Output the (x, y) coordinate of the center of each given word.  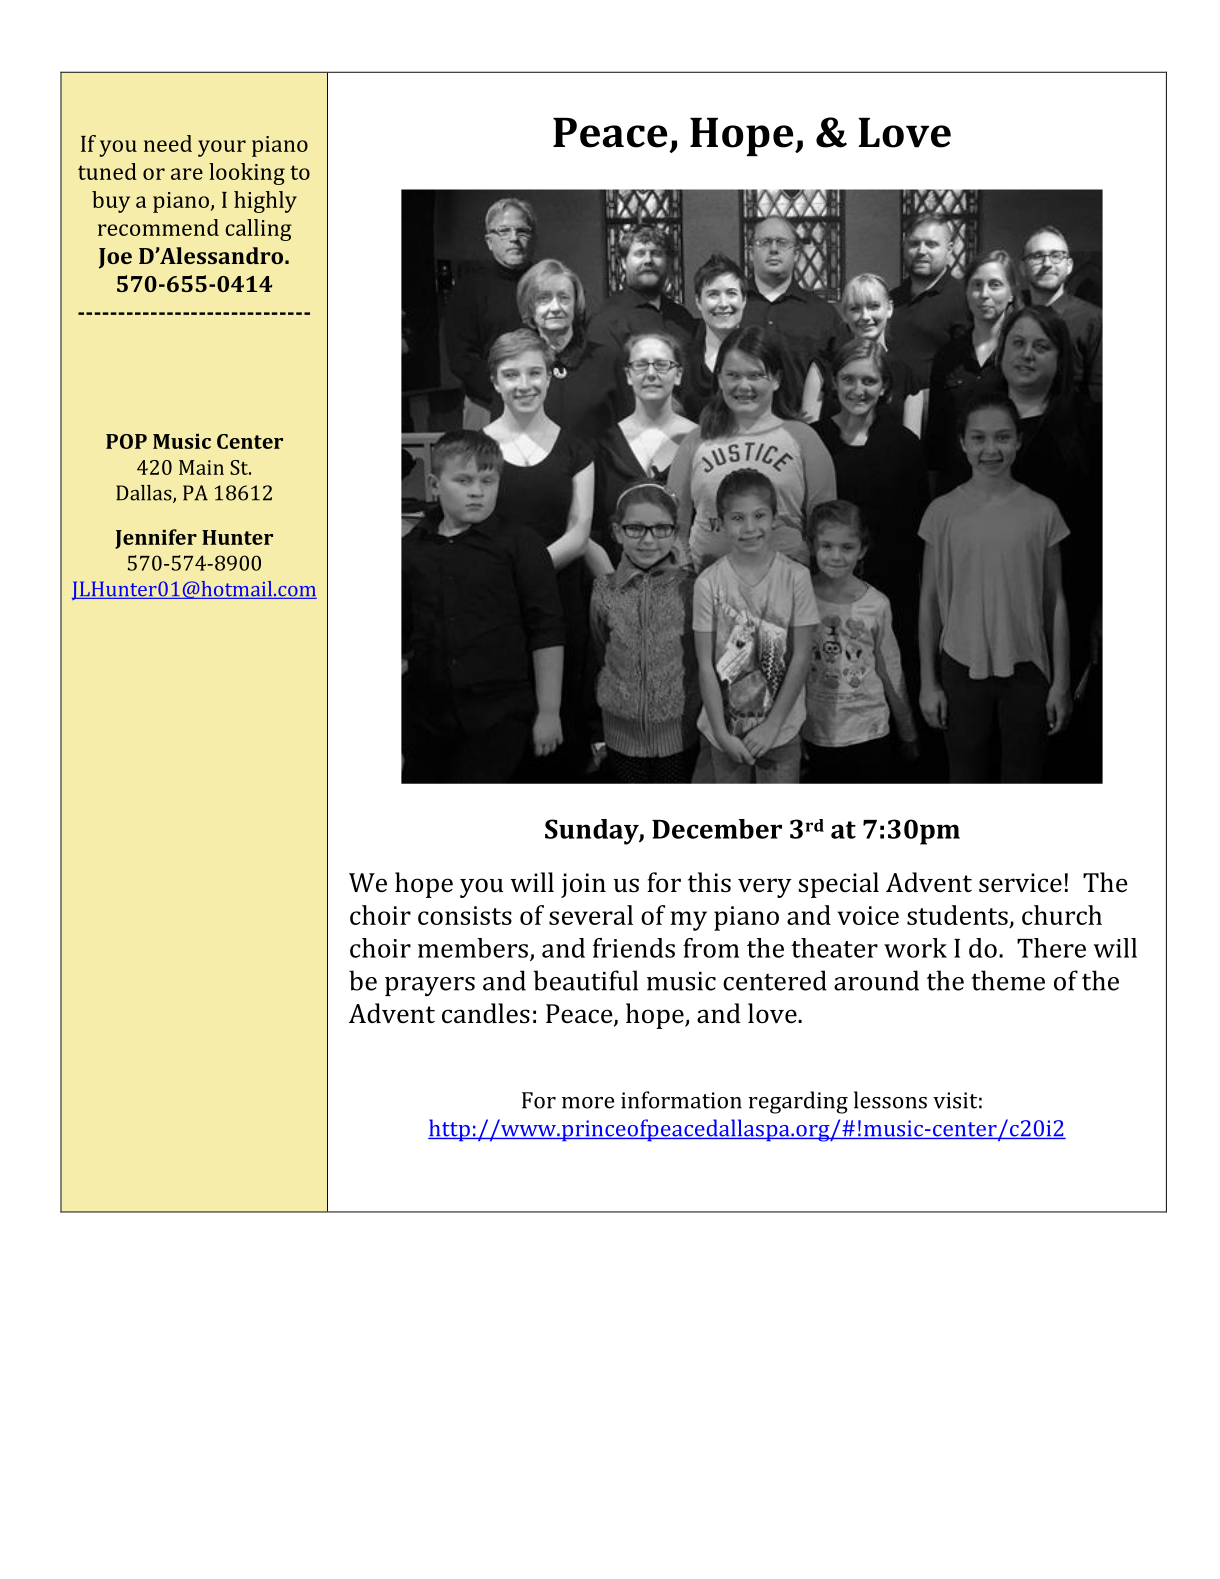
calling (258, 230)
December (717, 829)
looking (247, 174)
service (1020, 883)
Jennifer (156, 539)
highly (265, 202)
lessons (890, 1100)
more (588, 1103)
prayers (430, 987)
